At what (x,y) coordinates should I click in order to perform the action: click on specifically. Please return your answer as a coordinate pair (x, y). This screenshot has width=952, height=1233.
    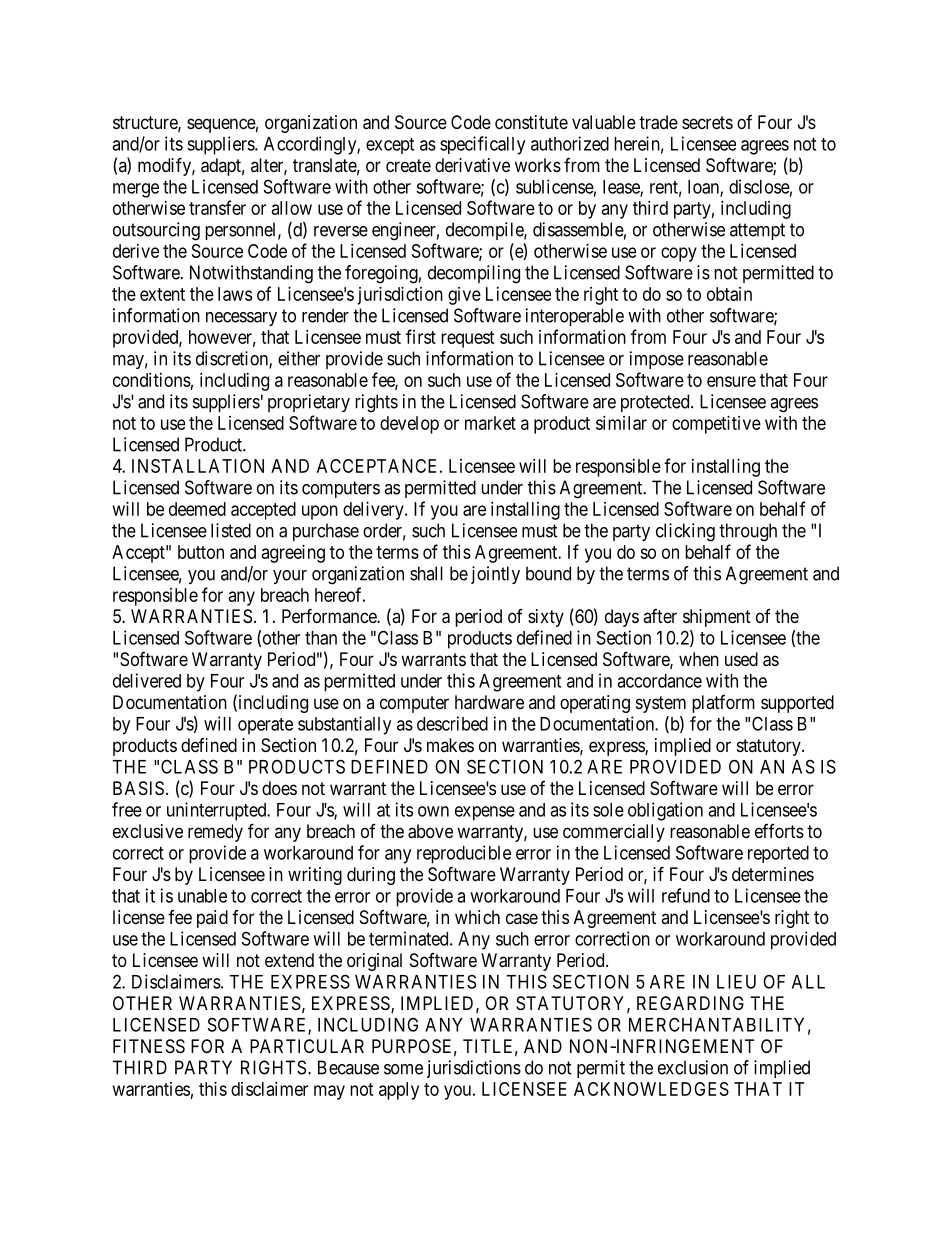
    Looking at the image, I should click on (482, 145).
